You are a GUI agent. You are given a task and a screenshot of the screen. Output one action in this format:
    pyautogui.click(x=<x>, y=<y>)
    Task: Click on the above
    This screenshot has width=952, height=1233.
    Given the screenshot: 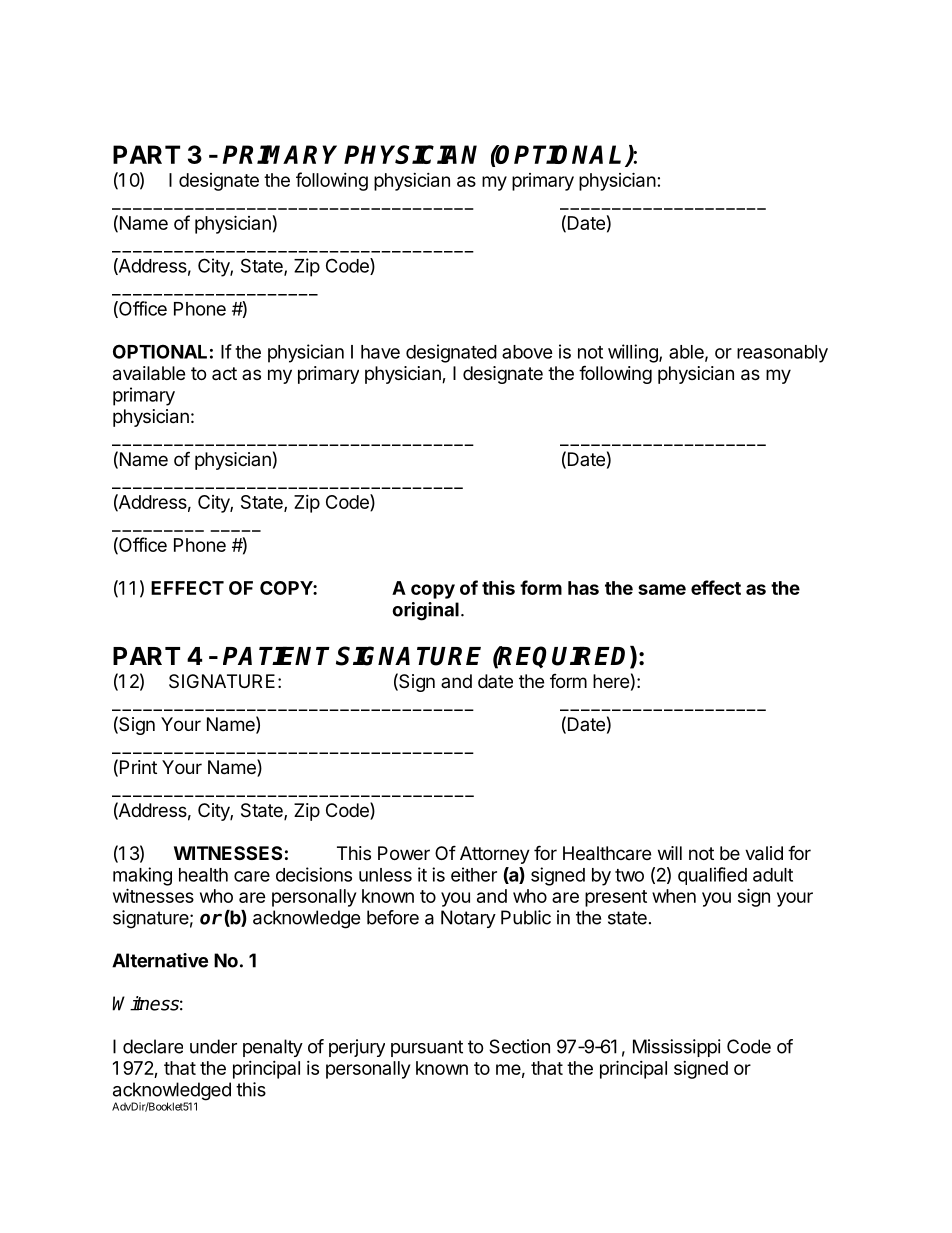 What is the action you would take?
    pyautogui.click(x=527, y=352)
